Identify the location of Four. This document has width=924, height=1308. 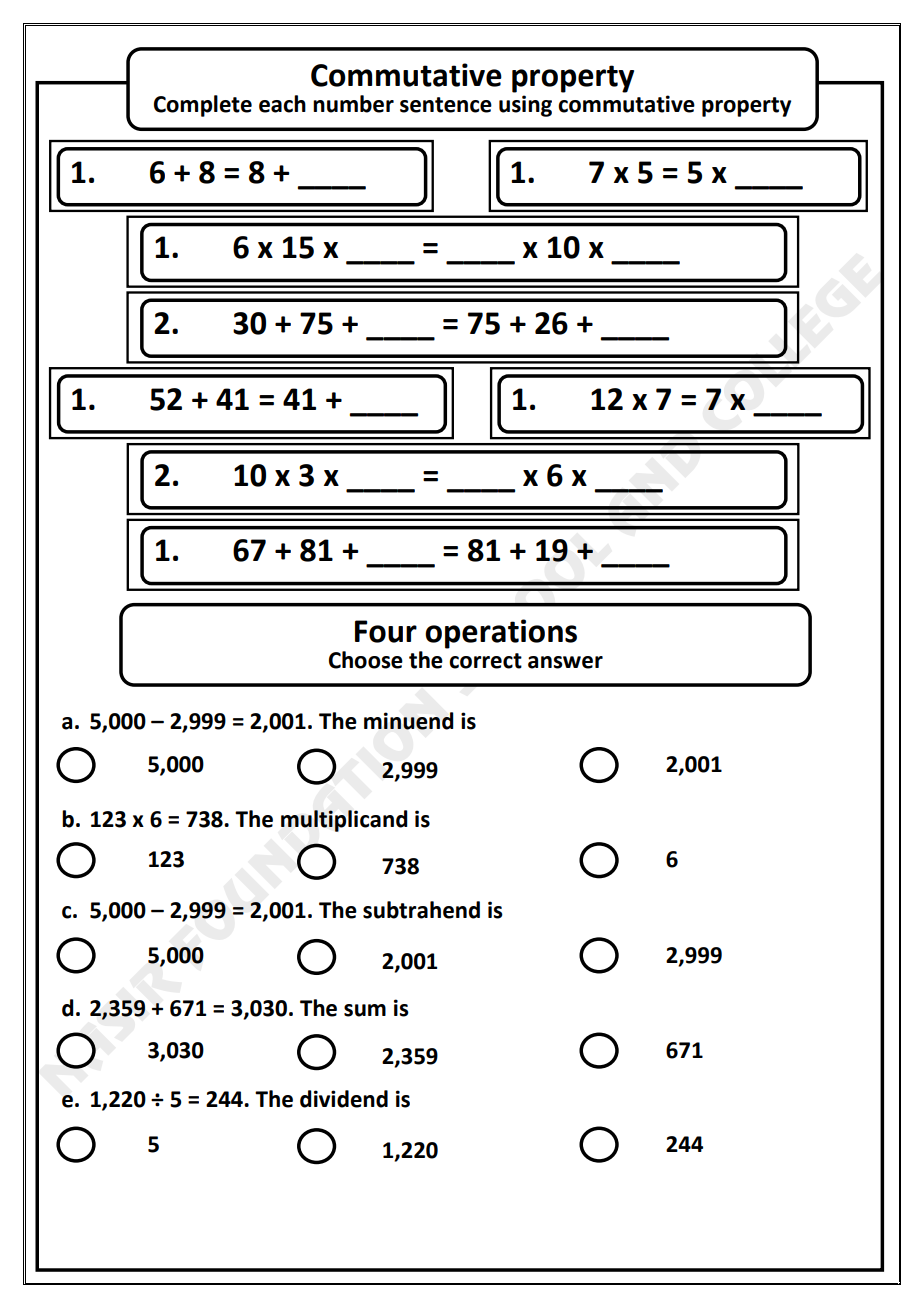
(386, 631).
